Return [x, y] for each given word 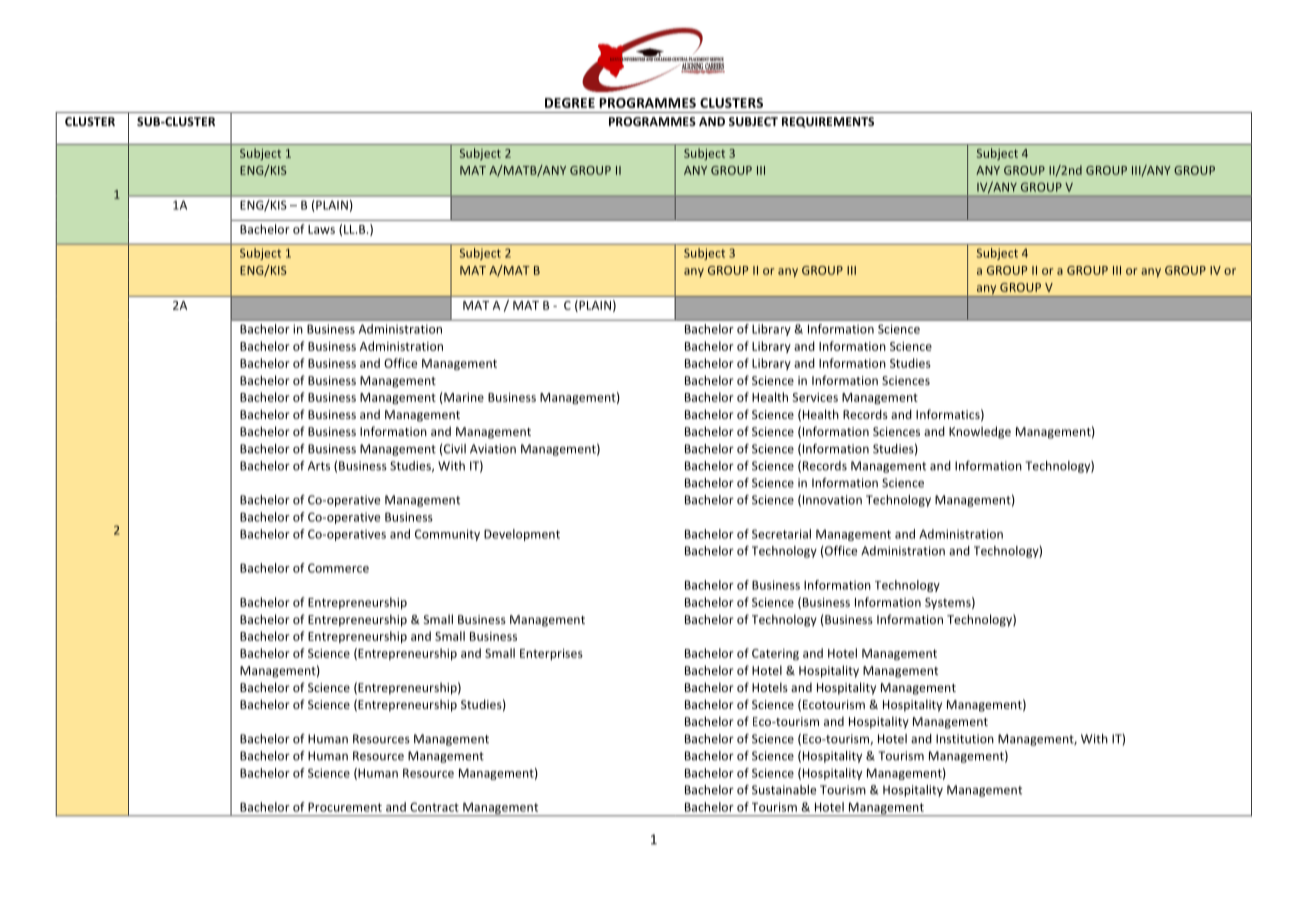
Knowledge [980, 432]
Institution [965, 739]
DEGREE [570, 103]
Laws [321, 229]
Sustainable [784, 790]
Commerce [338, 568]
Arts [319, 466]
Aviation [493, 449]
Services [815, 397]
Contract [434, 807]
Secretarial [781, 534]
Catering [775, 654]
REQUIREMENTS [828, 122]
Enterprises [551, 654]
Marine [463, 398]
